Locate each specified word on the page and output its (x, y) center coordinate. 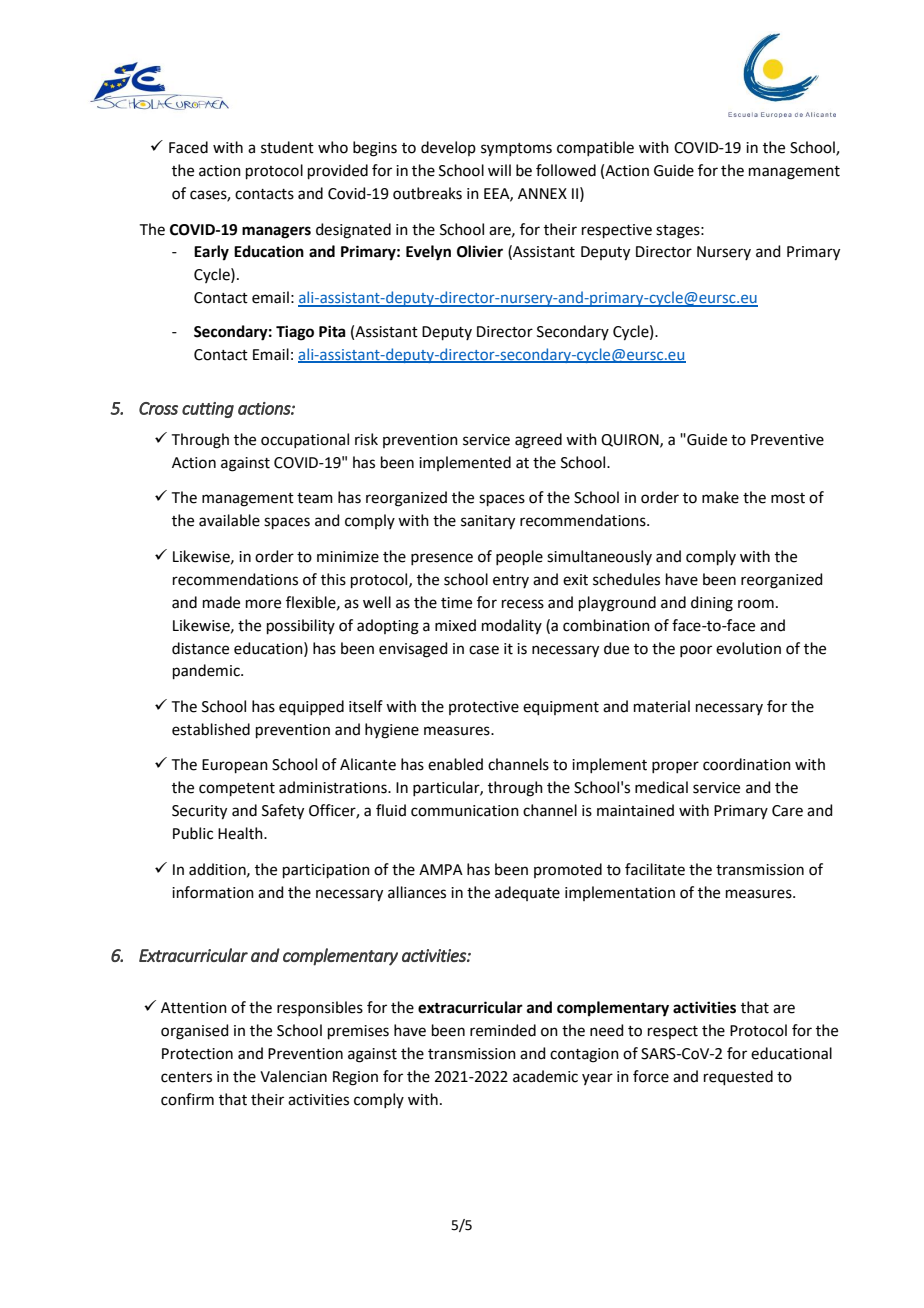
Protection (197, 1054)
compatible (595, 148)
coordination (747, 764)
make (720, 497)
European (235, 766)
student (287, 147)
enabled (455, 764)
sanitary (488, 522)
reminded (503, 1030)
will (499, 170)
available (229, 520)
